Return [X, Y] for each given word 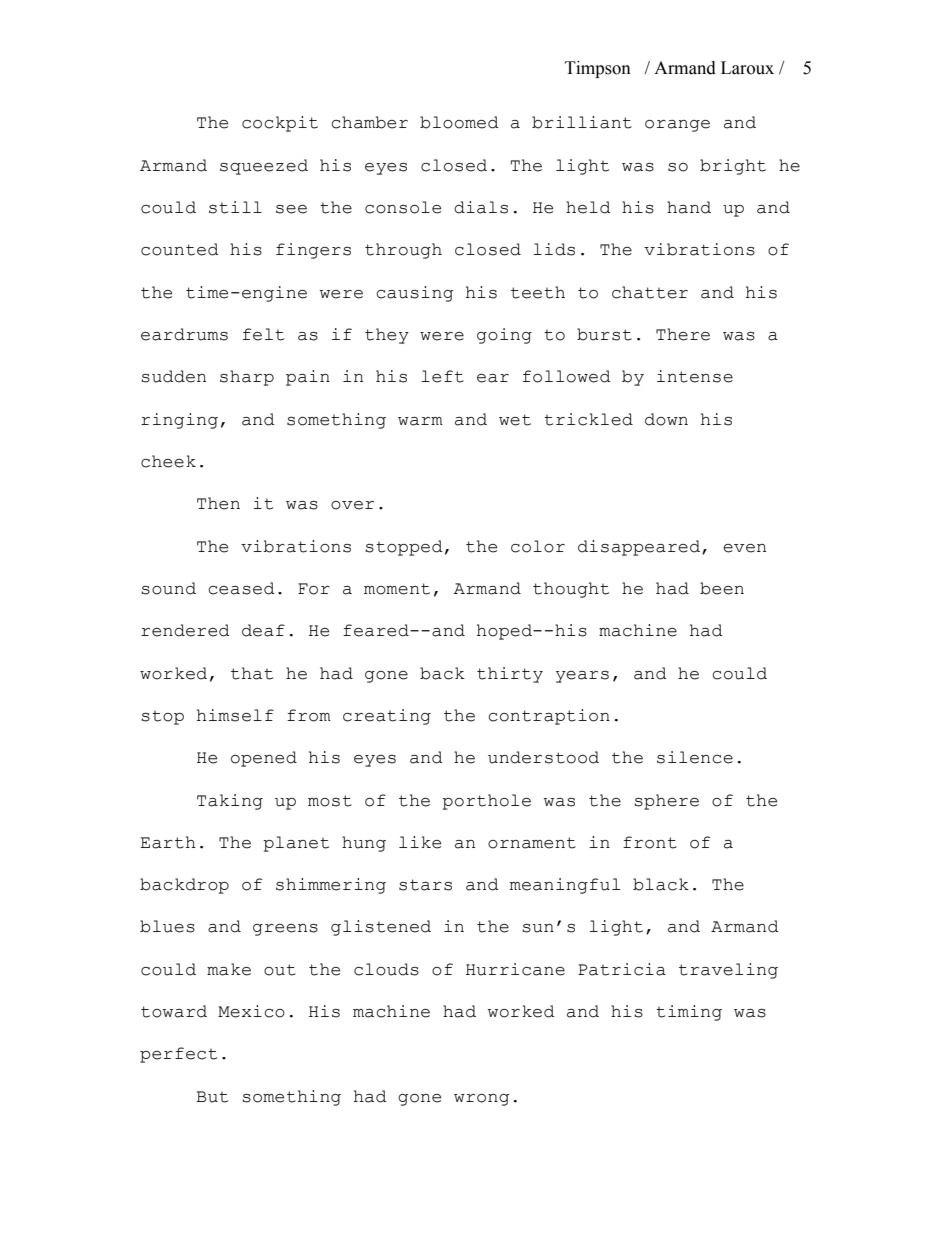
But [212, 1097]
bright [733, 167]
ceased [241, 588]
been [722, 588]
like [420, 842]
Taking [230, 802]
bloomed [459, 122]
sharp [247, 378]
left [442, 376]
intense [695, 376]
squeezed [264, 167]
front [650, 842]
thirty [510, 675]
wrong [481, 1100]
